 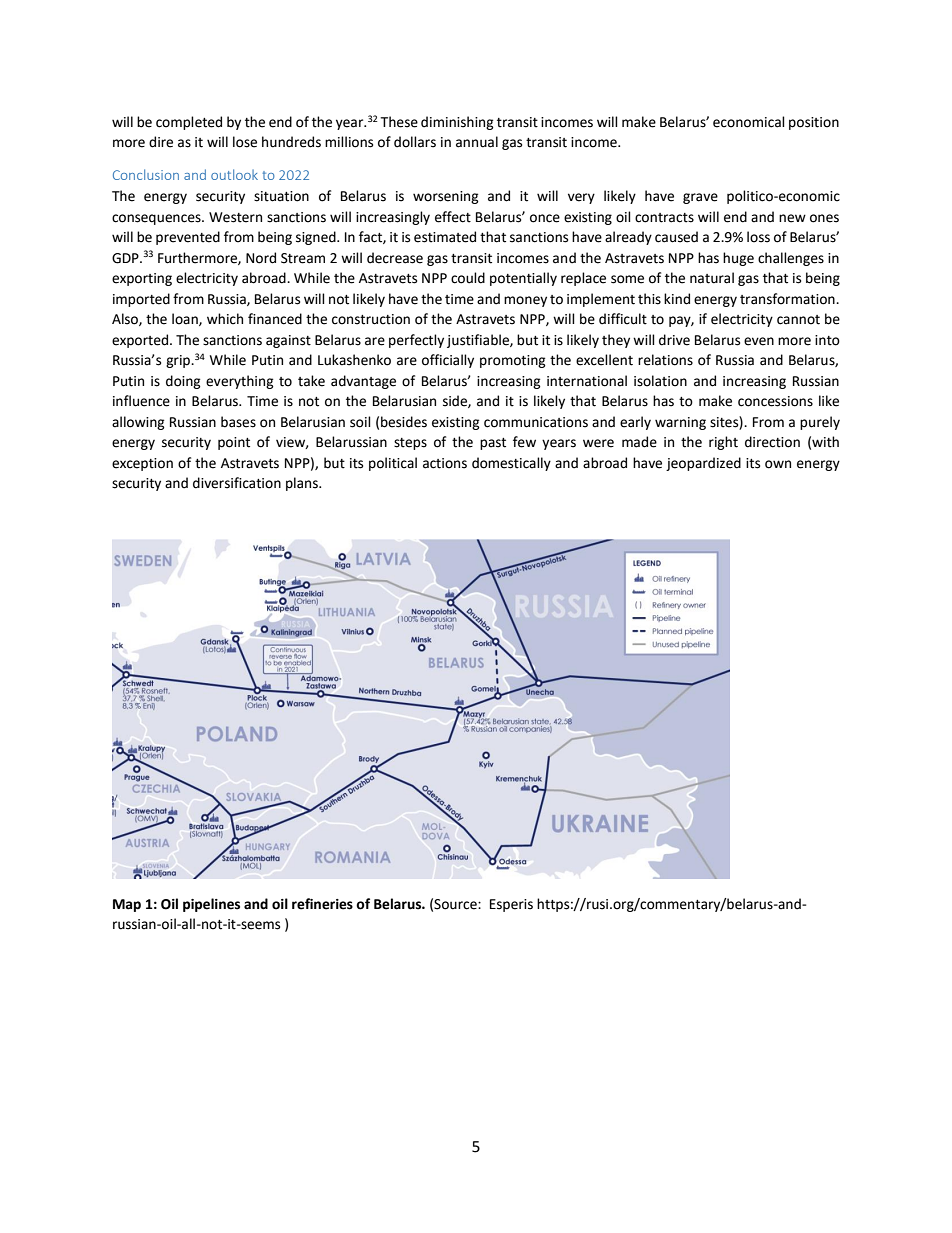 What do you see at coordinates (448, 361) in the image?
I see `officially` at bounding box center [448, 361].
